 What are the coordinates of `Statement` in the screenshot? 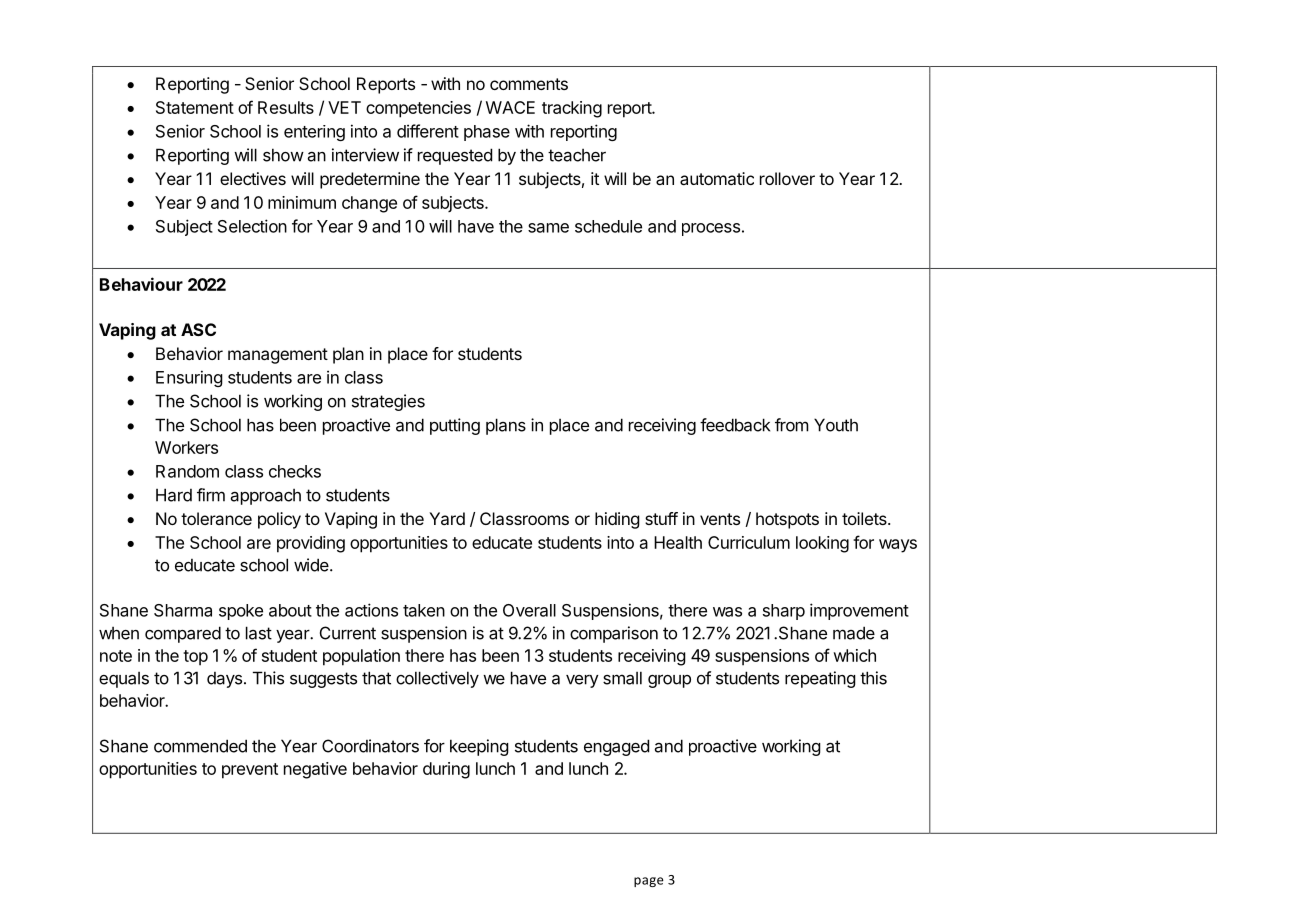 It's located at (195, 107).
